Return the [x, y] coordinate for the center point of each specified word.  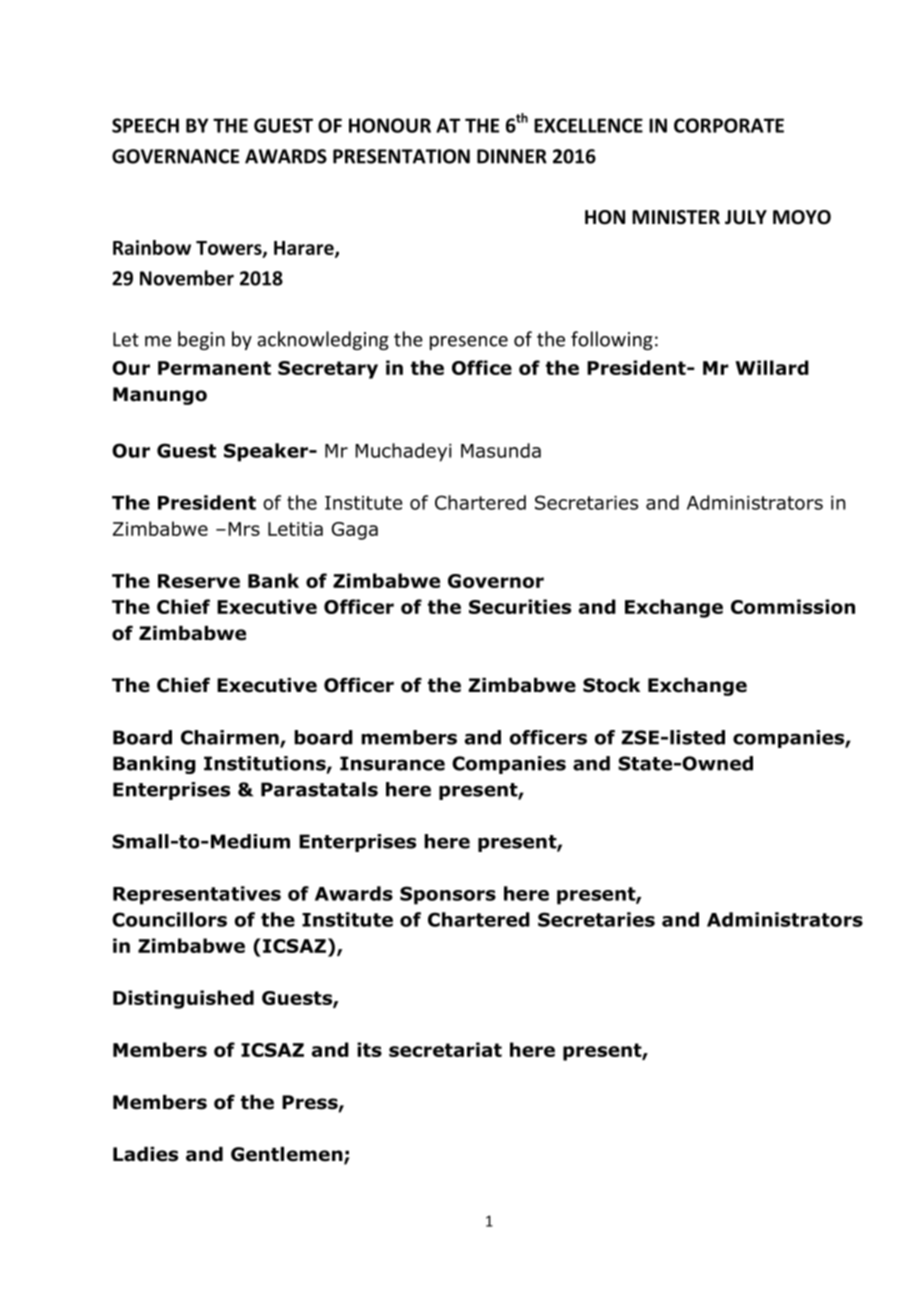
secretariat [445, 1049]
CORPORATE [729, 125]
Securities [520, 606]
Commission [793, 606]
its [369, 1049]
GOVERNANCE [175, 156]
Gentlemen [288, 1155]
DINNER [512, 156]
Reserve [199, 581]
